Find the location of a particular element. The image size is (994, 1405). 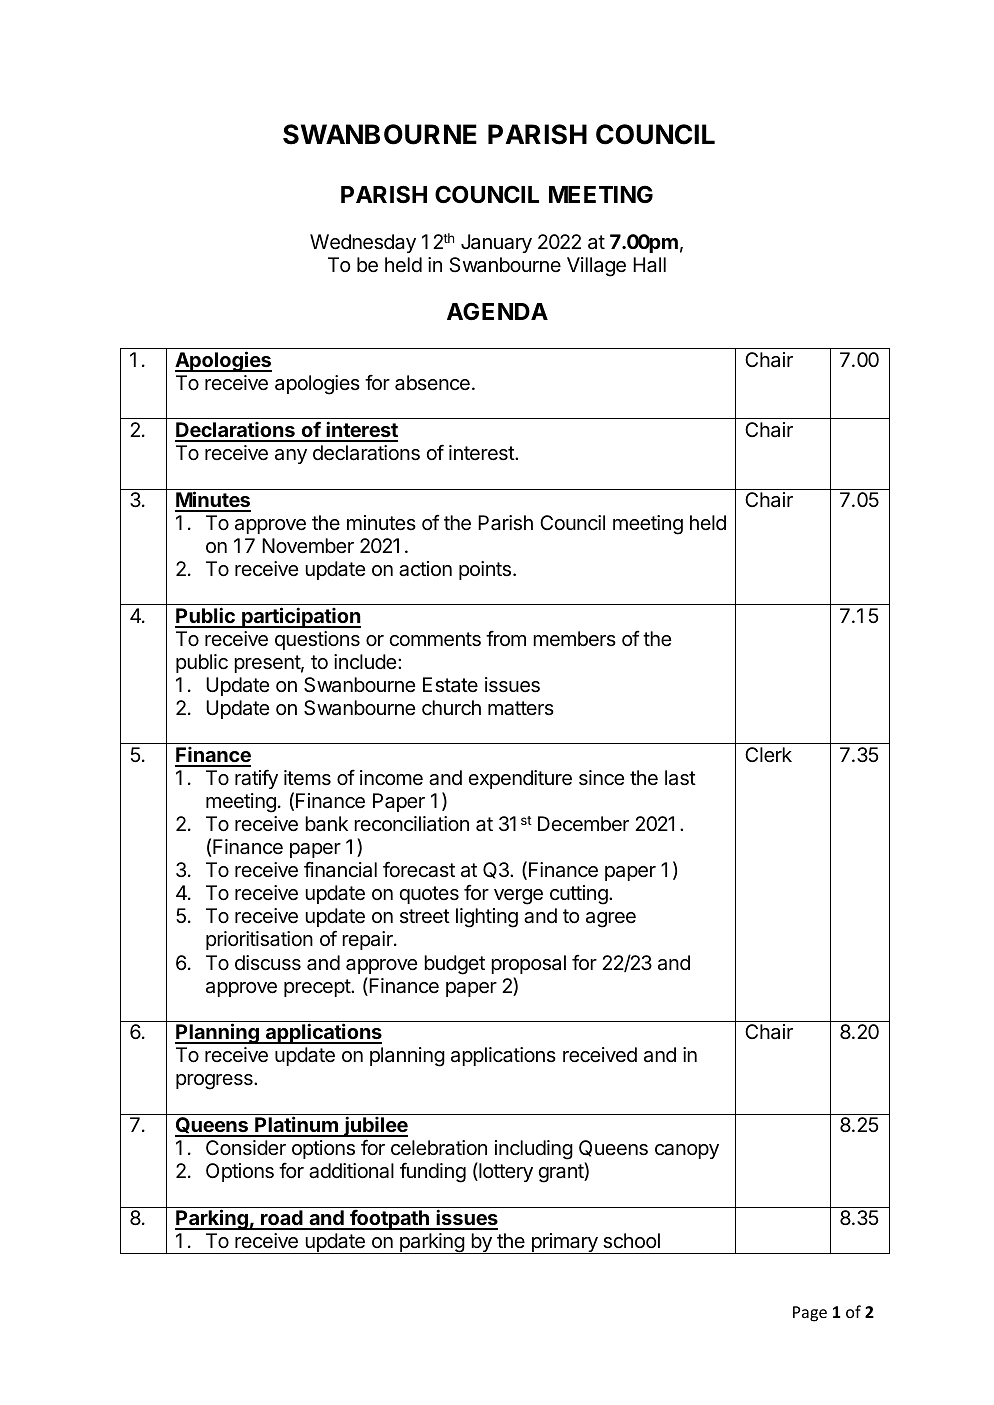

November is located at coordinates (308, 545).
